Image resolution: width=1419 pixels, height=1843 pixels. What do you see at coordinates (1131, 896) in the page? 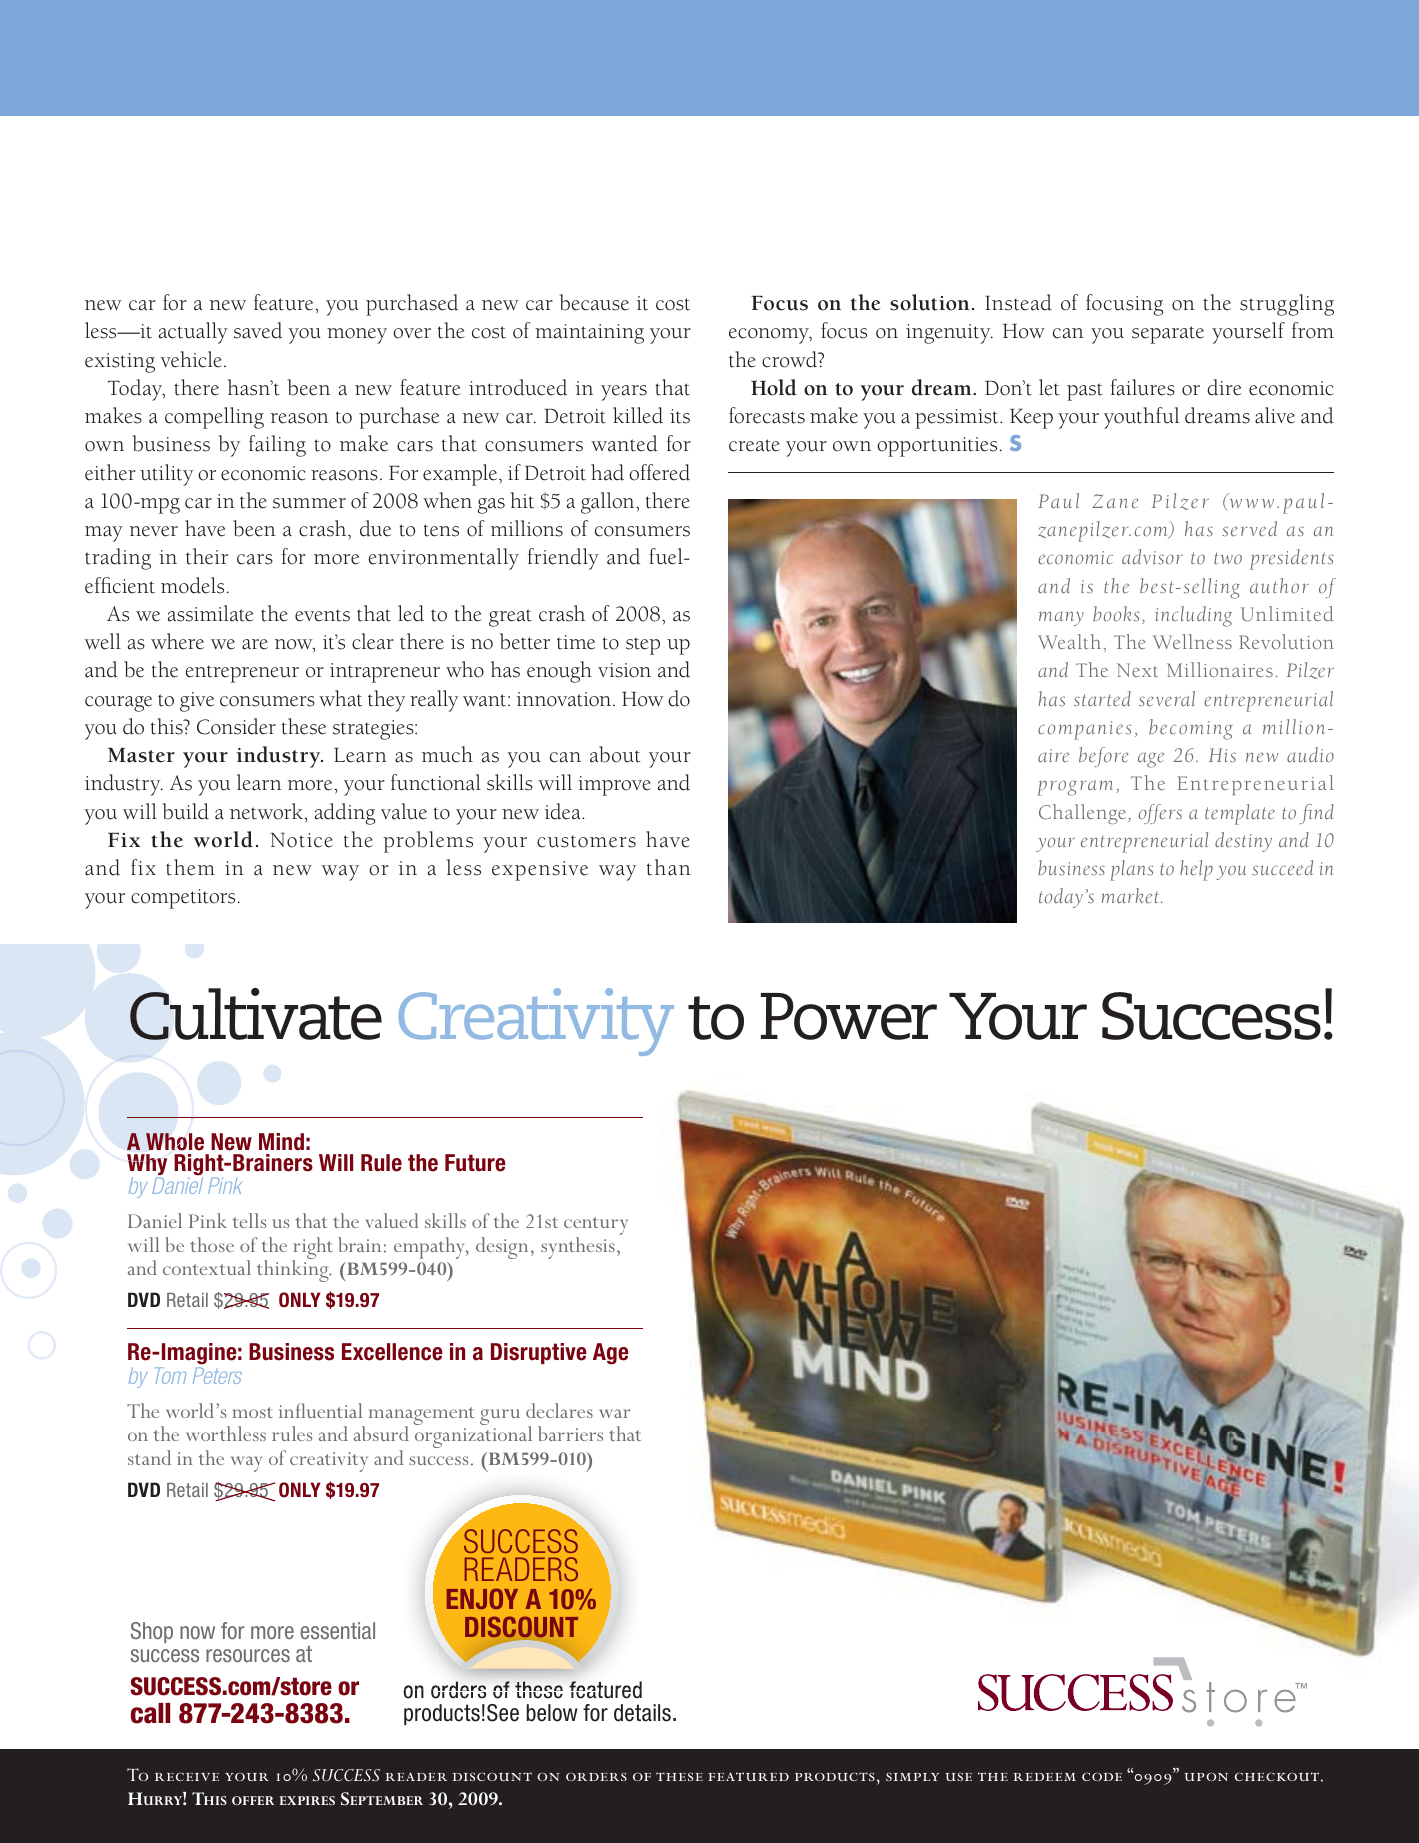
I see `market` at bounding box center [1131, 896].
